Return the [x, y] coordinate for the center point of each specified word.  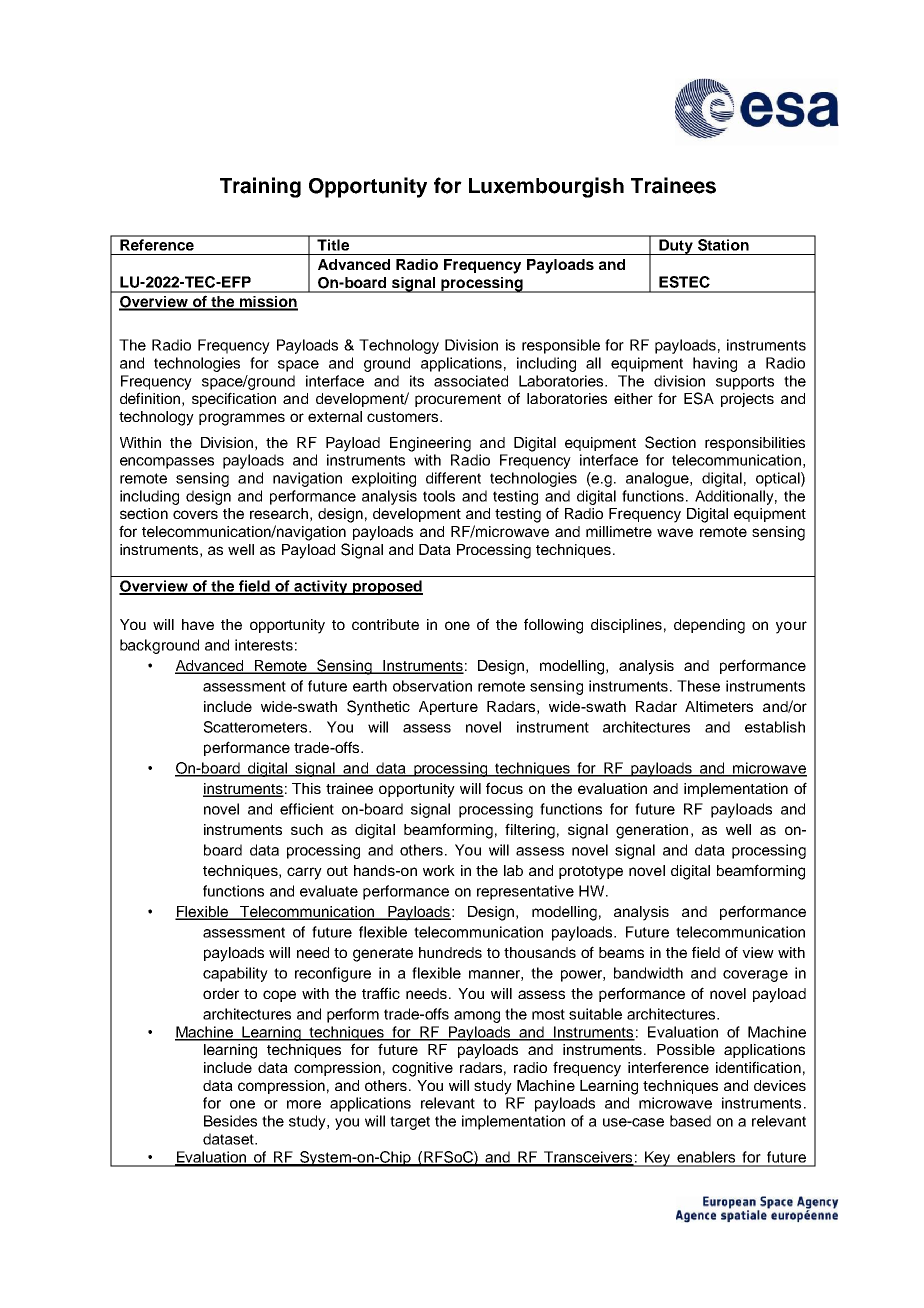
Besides [230, 1121]
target [410, 1123]
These [698, 686]
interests [264, 645]
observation [432, 686]
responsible [561, 346]
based [690, 1121]
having [715, 364]
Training [260, 187]
